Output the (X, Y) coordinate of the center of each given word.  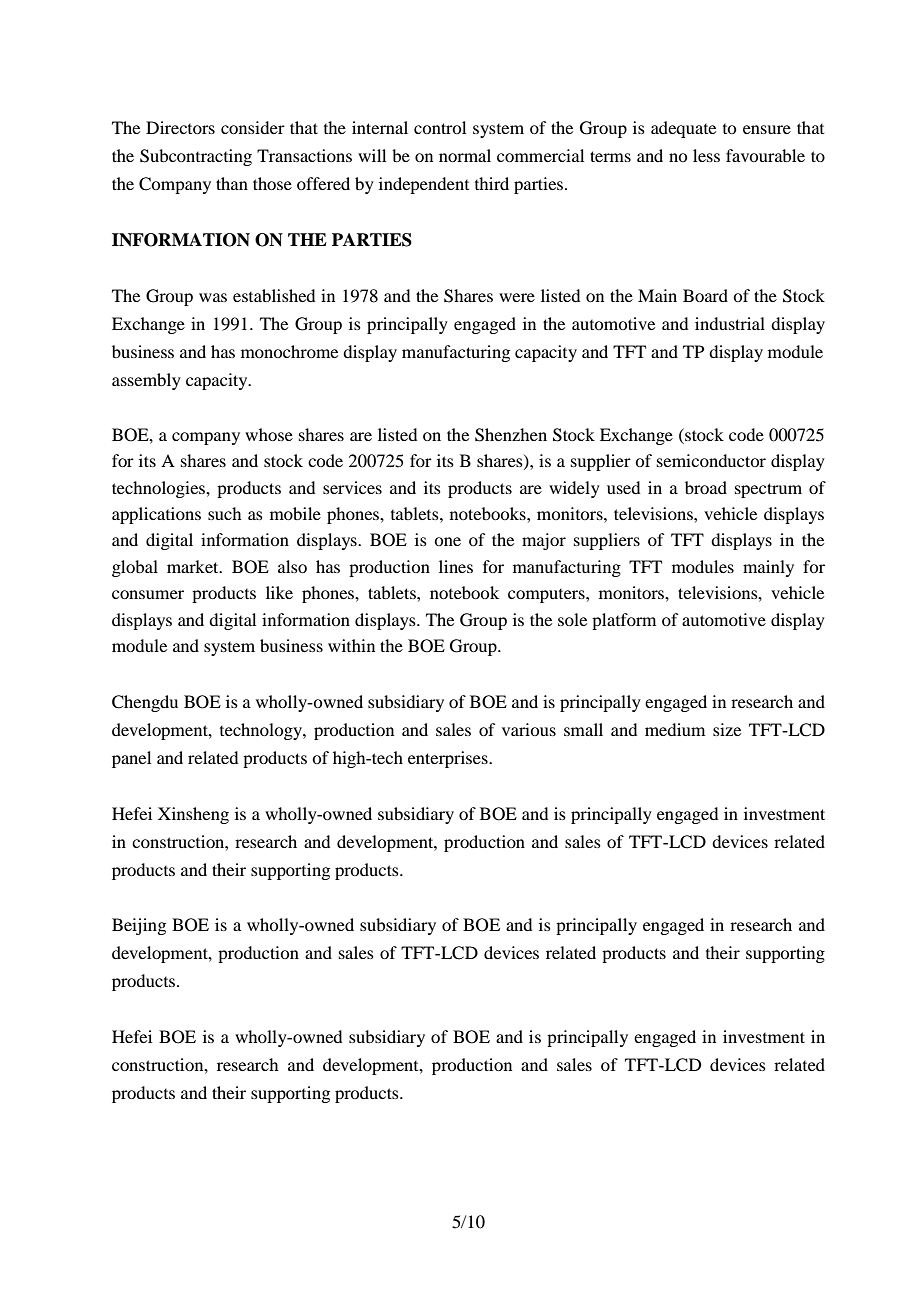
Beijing (139, 926)
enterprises (449, 759)
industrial (730, 323)
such (224, 513)
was (213, 297)
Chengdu (145, 703)
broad (706, 487)
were (517, 297)
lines (456, 566)
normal (465, 155)
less (706, 155)
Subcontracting (196, 157)
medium (675, 729)
